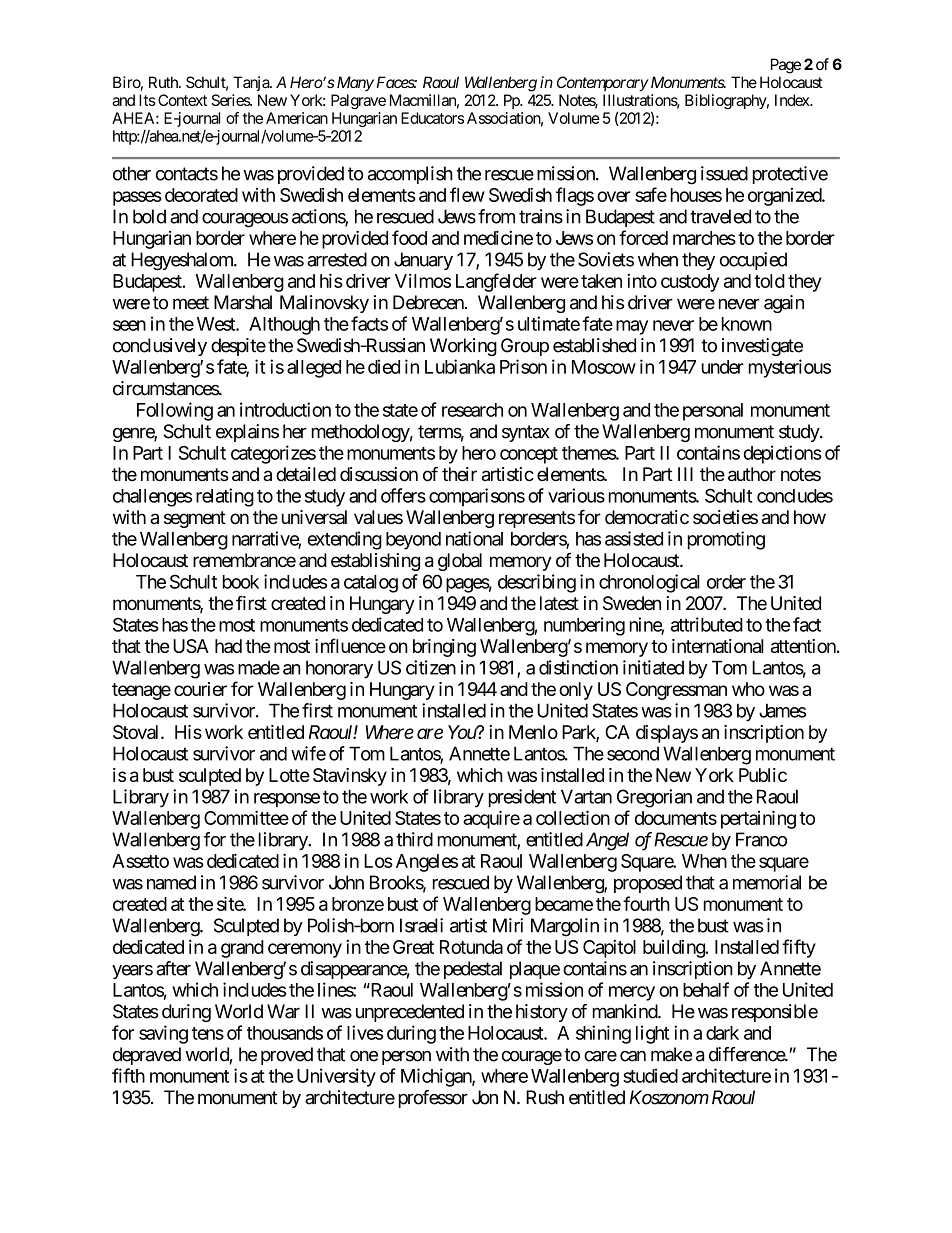  What do you see at coordinates (163, 1034) in the image?
I see `saving` at bounding box center [163, 1034].
